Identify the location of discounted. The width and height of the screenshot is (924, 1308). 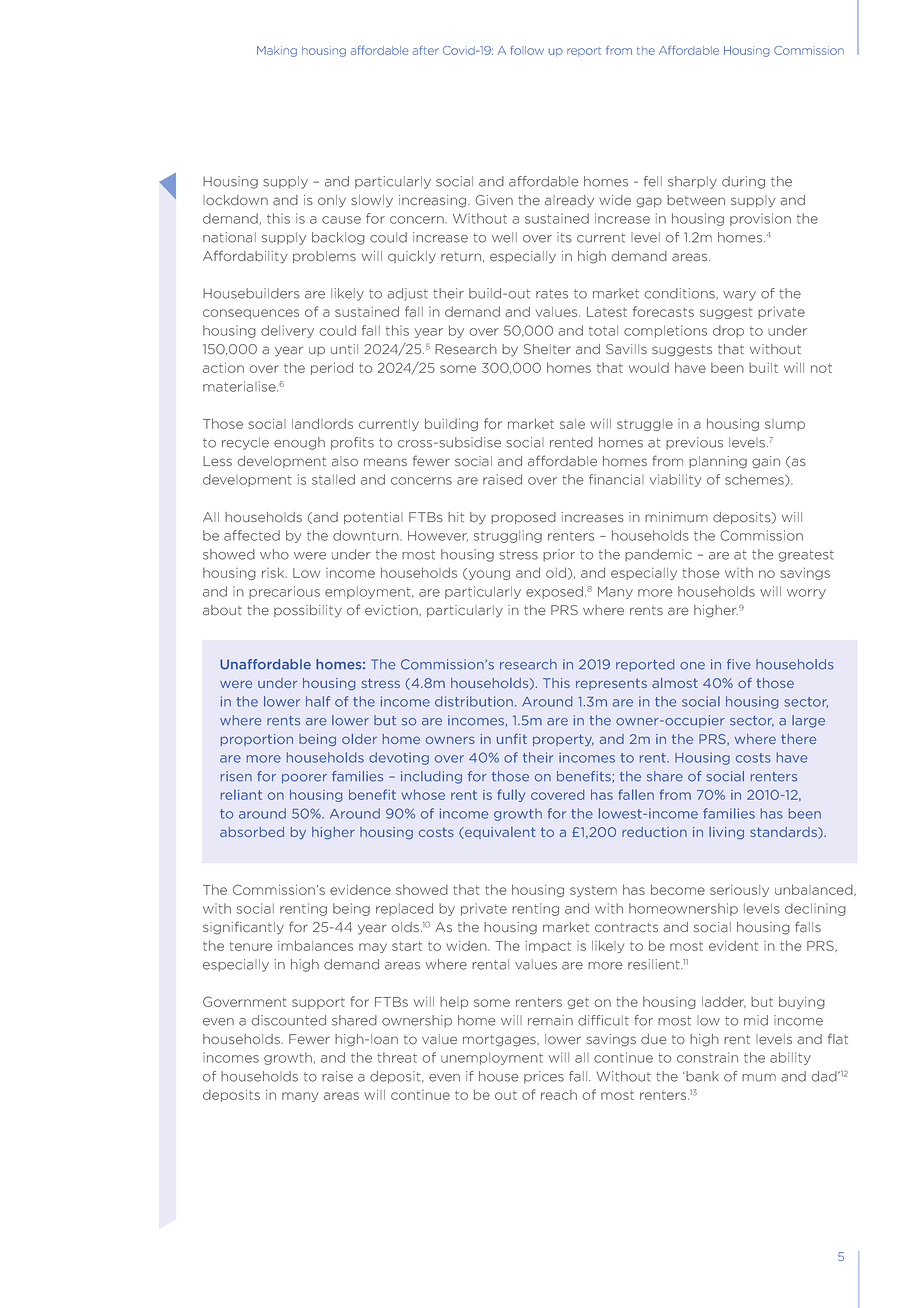
(288, 1020).
